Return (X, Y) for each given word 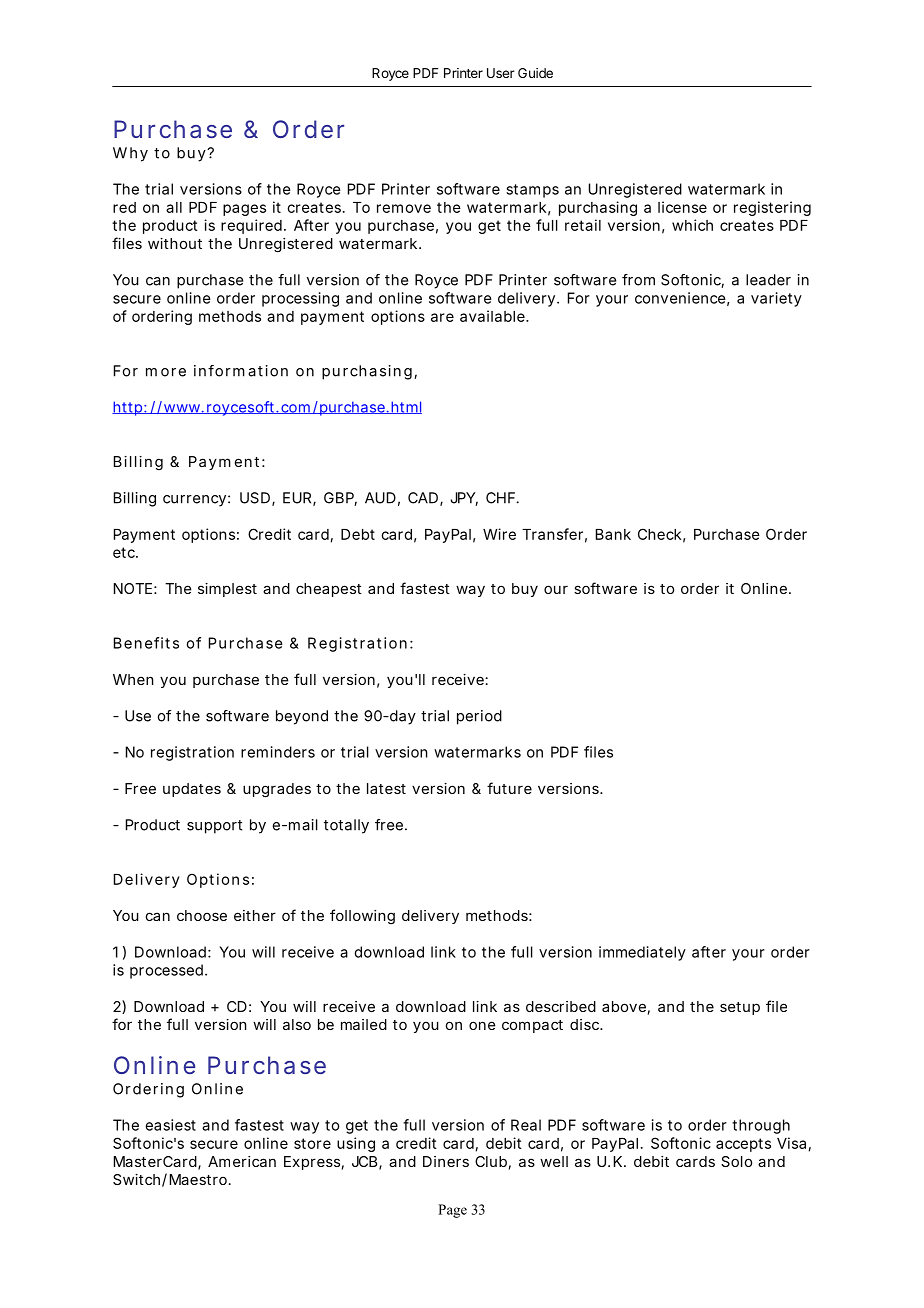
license (682, 207)
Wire (499, 534)
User (501, 73)
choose (202, 915)
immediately (642, 953)
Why (130, 154)
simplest (227, 590)
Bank (613, 534)
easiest (170, 1125)
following (362, 917)
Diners (446, 1161)
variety (776, 299)
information (241, 371)
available (493, 316)
